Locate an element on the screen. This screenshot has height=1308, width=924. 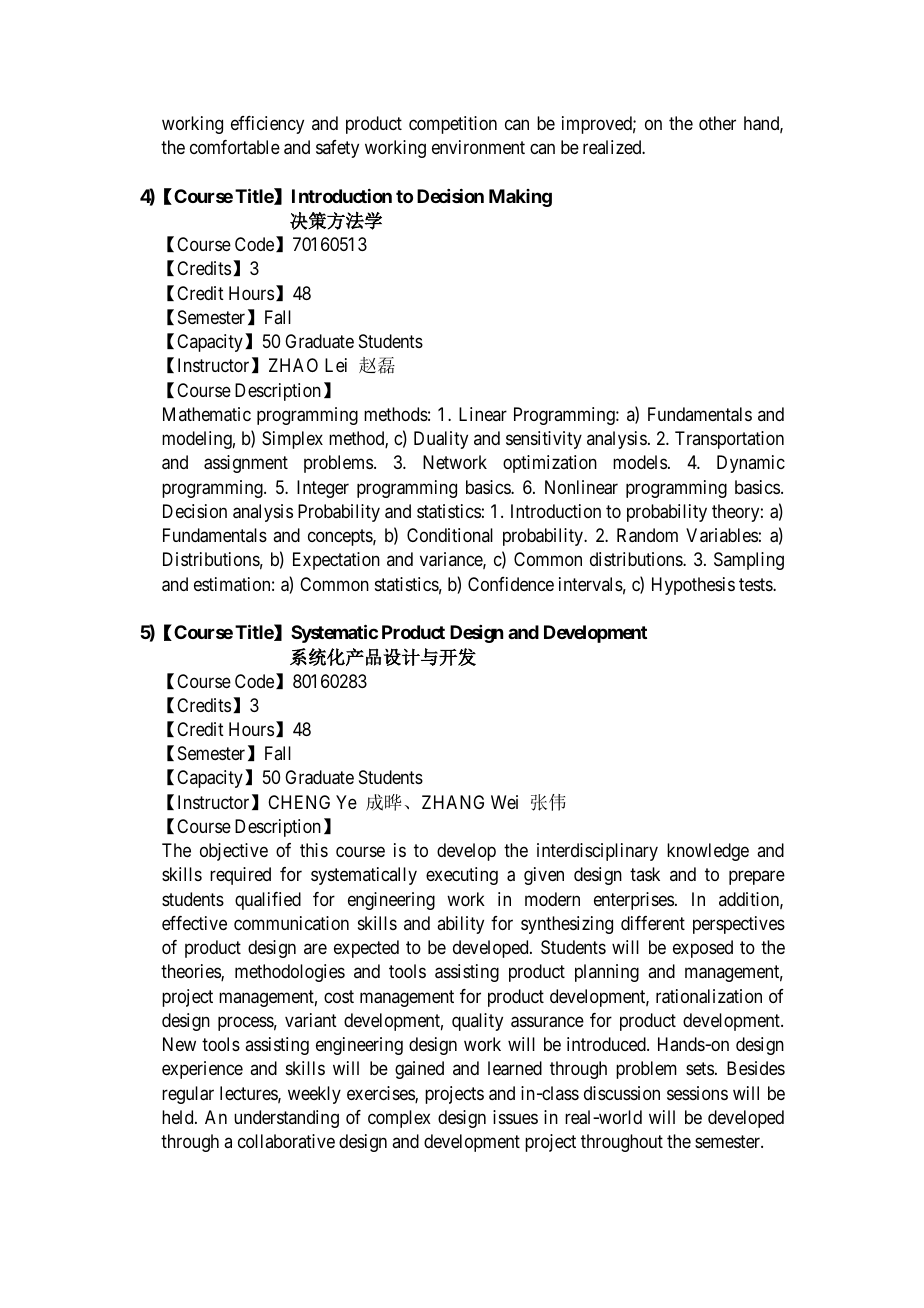
environment is located at coordinates (478, 147).
